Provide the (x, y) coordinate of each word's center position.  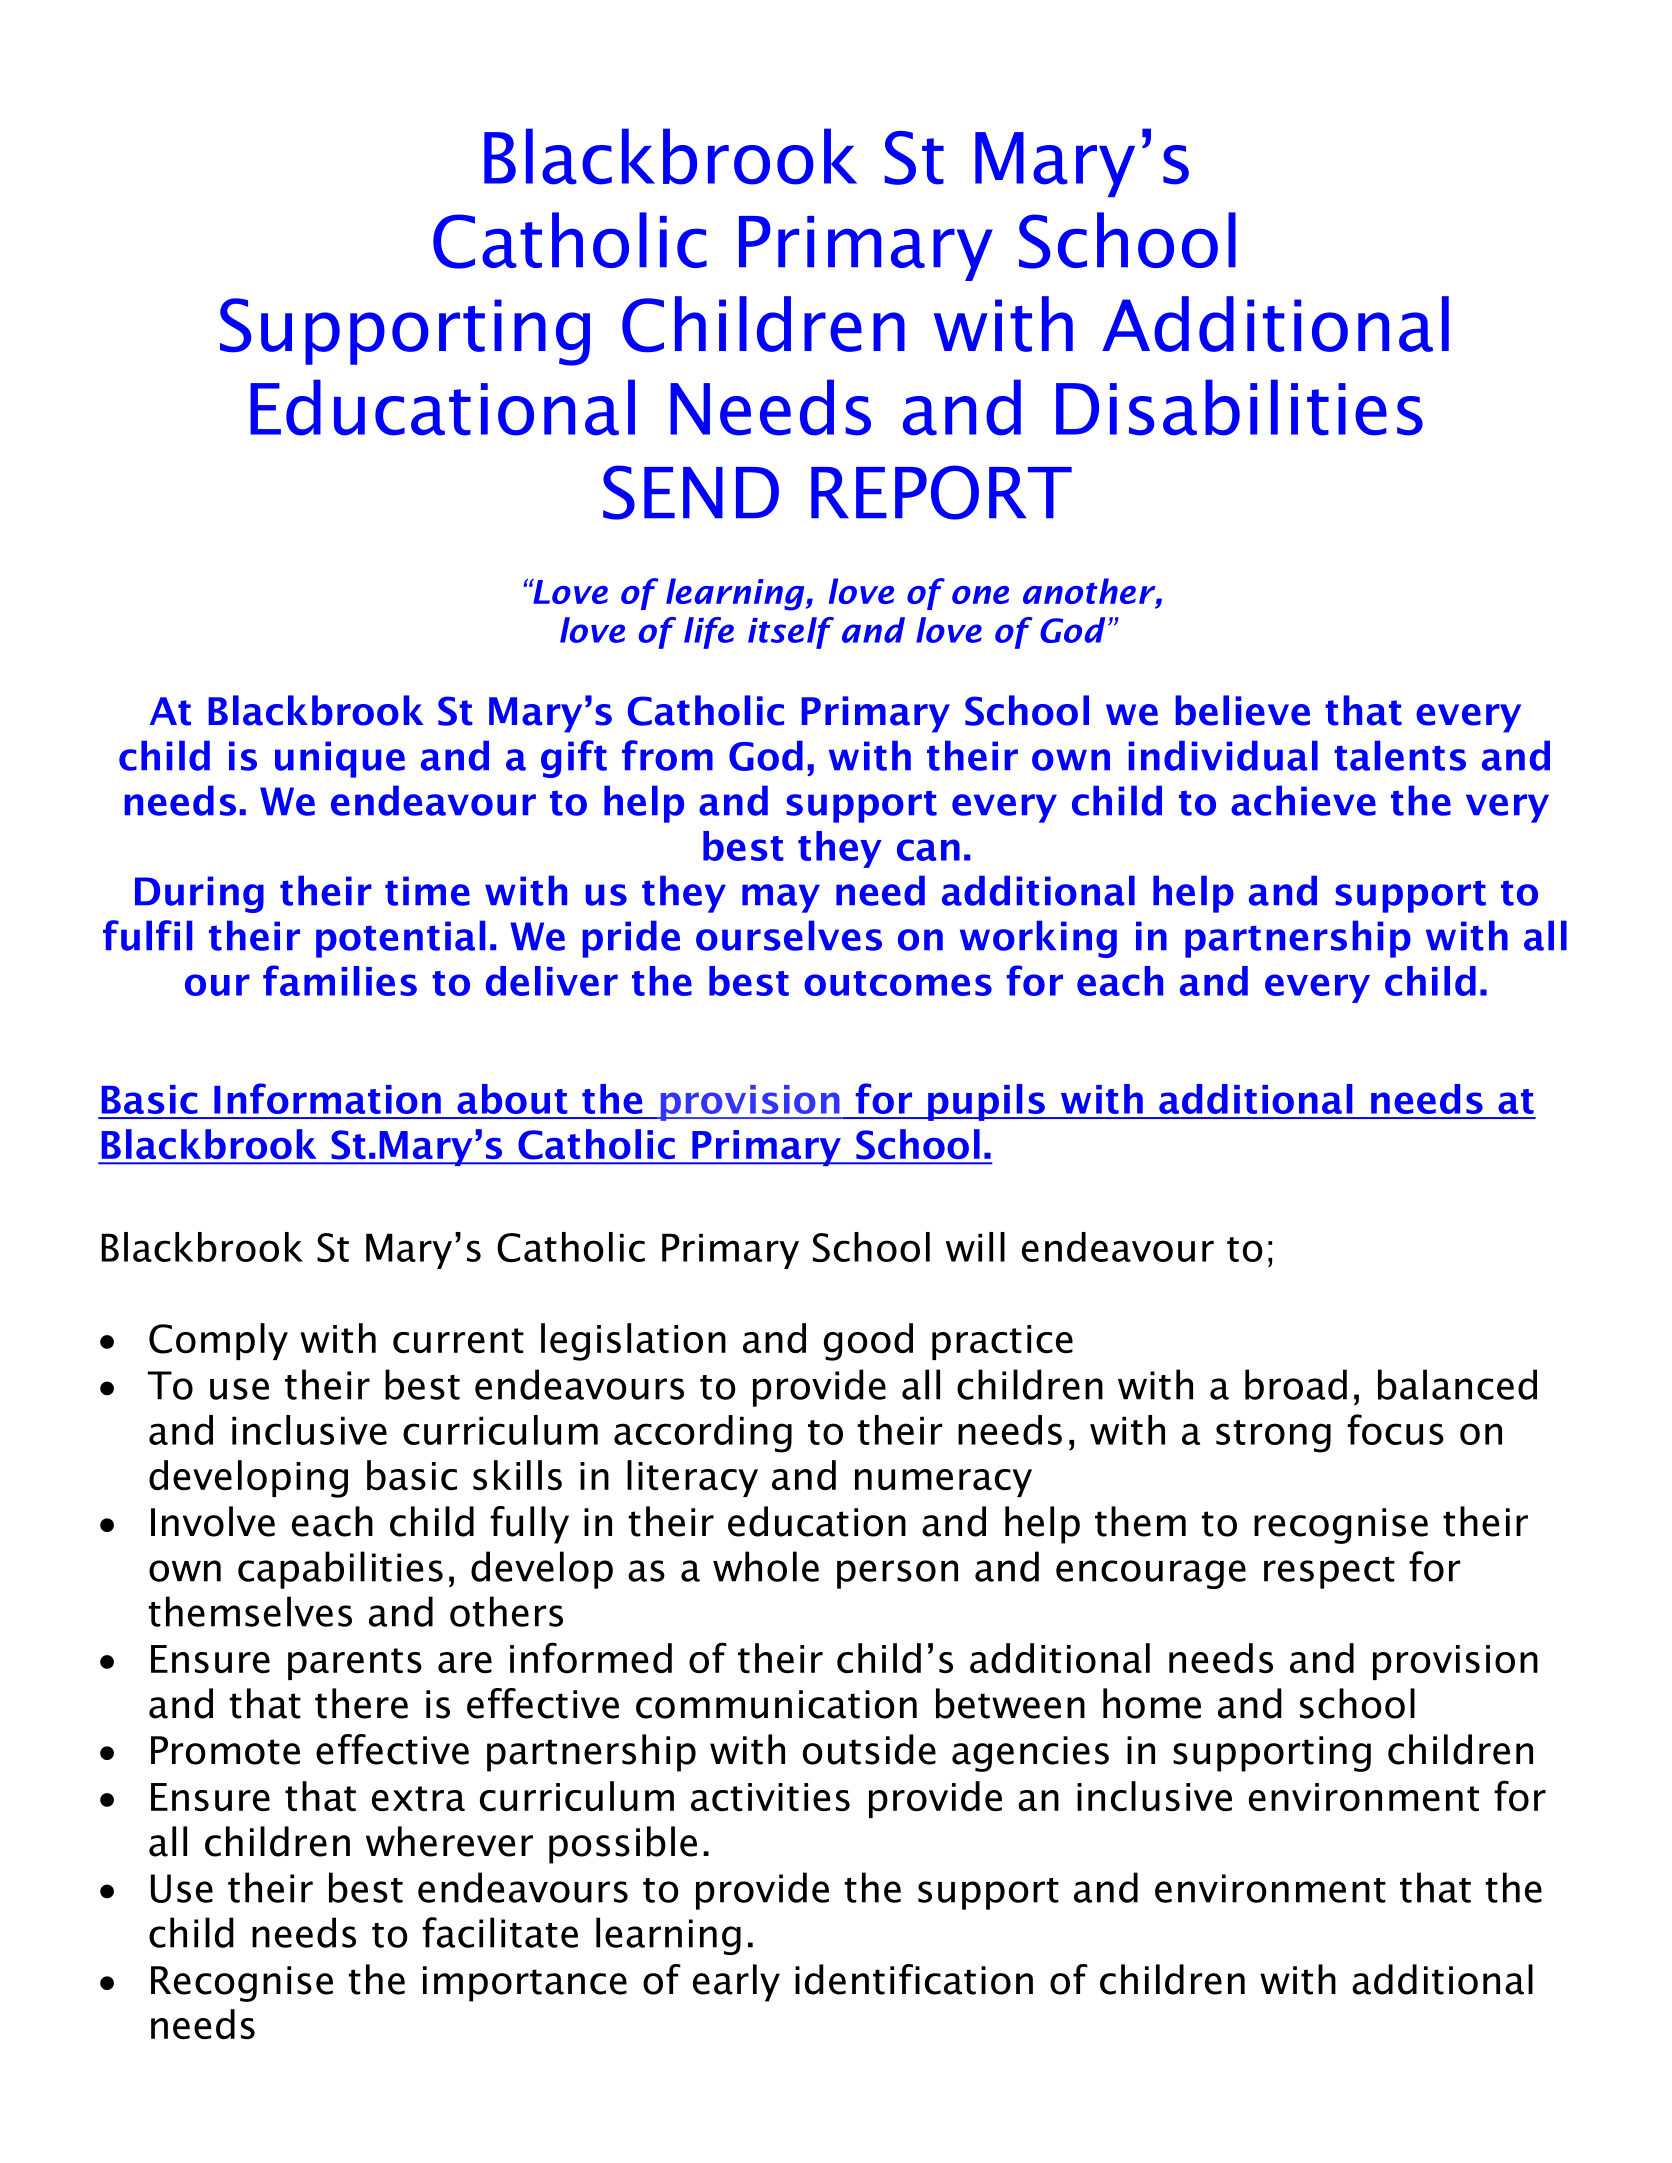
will (975, 1247)
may (781, 898)
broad (1296, 1384)
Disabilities (1239, 407)
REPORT (941, 492)
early (736, 1983)
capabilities (340, 1570)
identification (914, 1979)
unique (340, 759)
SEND (691, 492)
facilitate (500, 1932)
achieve (1303, 800)
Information (327, 1098)
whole (766, 1566)
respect (1329, 1573)
